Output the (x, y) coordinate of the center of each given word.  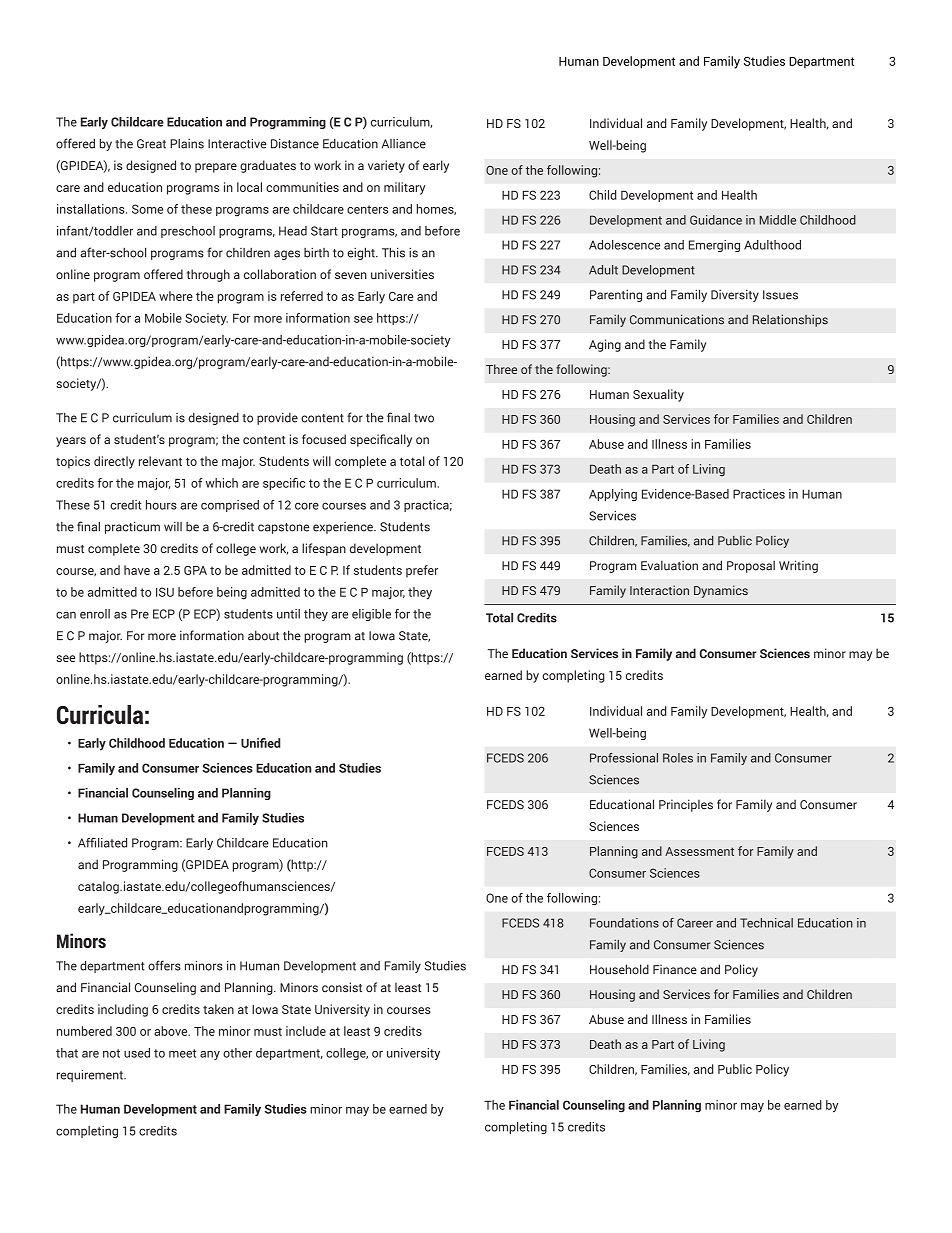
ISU (165, 592)
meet (182, 1053)
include (306, 1031)
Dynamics (721, 591)
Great (151, 144)
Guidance (716, 220)
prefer (422, 571)
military (404, 188)
